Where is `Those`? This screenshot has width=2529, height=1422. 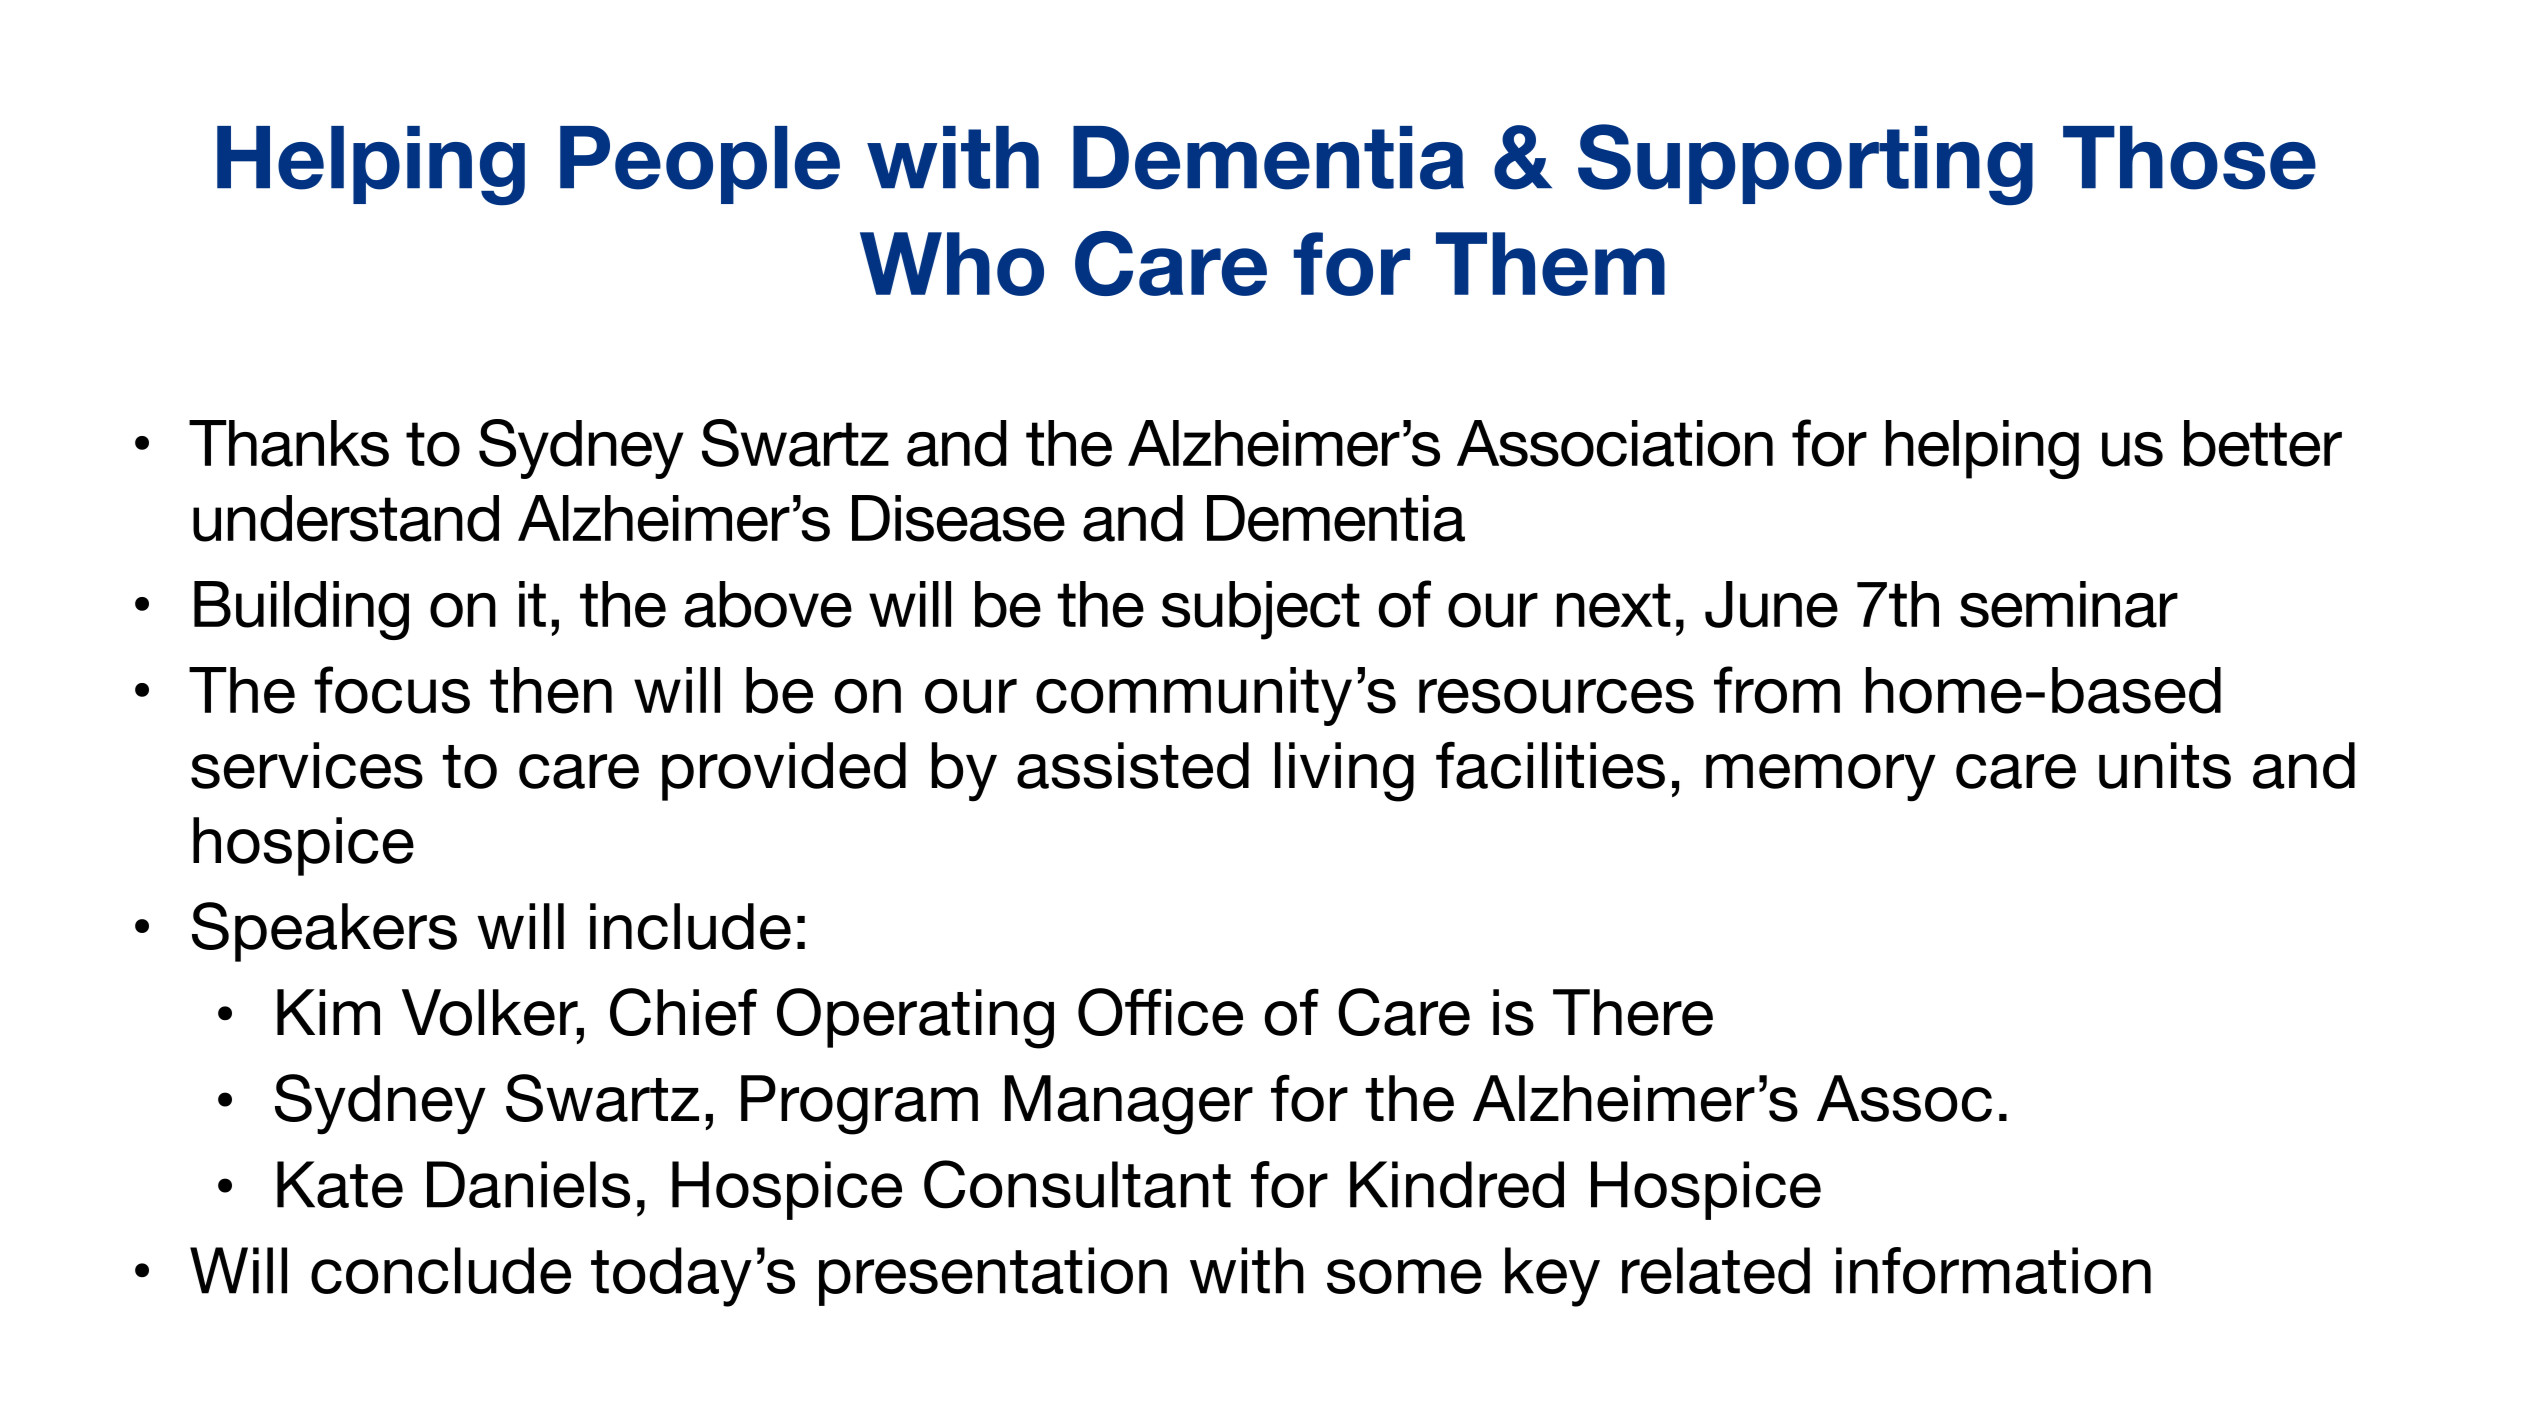 Those is located at coordinates (2189, 158).
